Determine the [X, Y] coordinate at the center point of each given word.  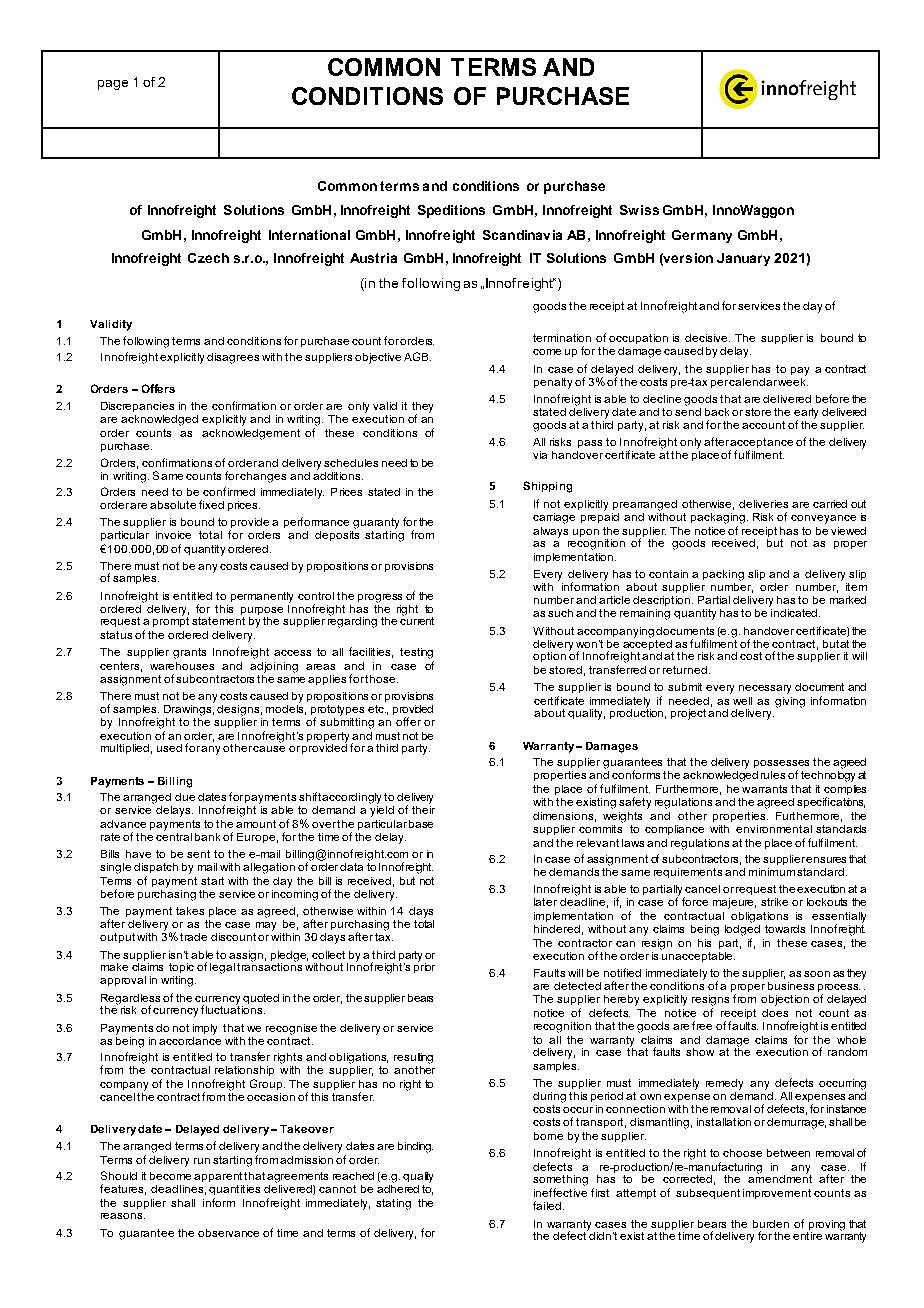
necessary [765, 689]
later [545, 902]
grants [189, 653]
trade [193, 937]
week [793, 380]
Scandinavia [522, 235]
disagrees [233, 358]
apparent [218, 1177]
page [113, 85]
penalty [553, 383]
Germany [702, 236]
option [549, 657]
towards [785, 929]
